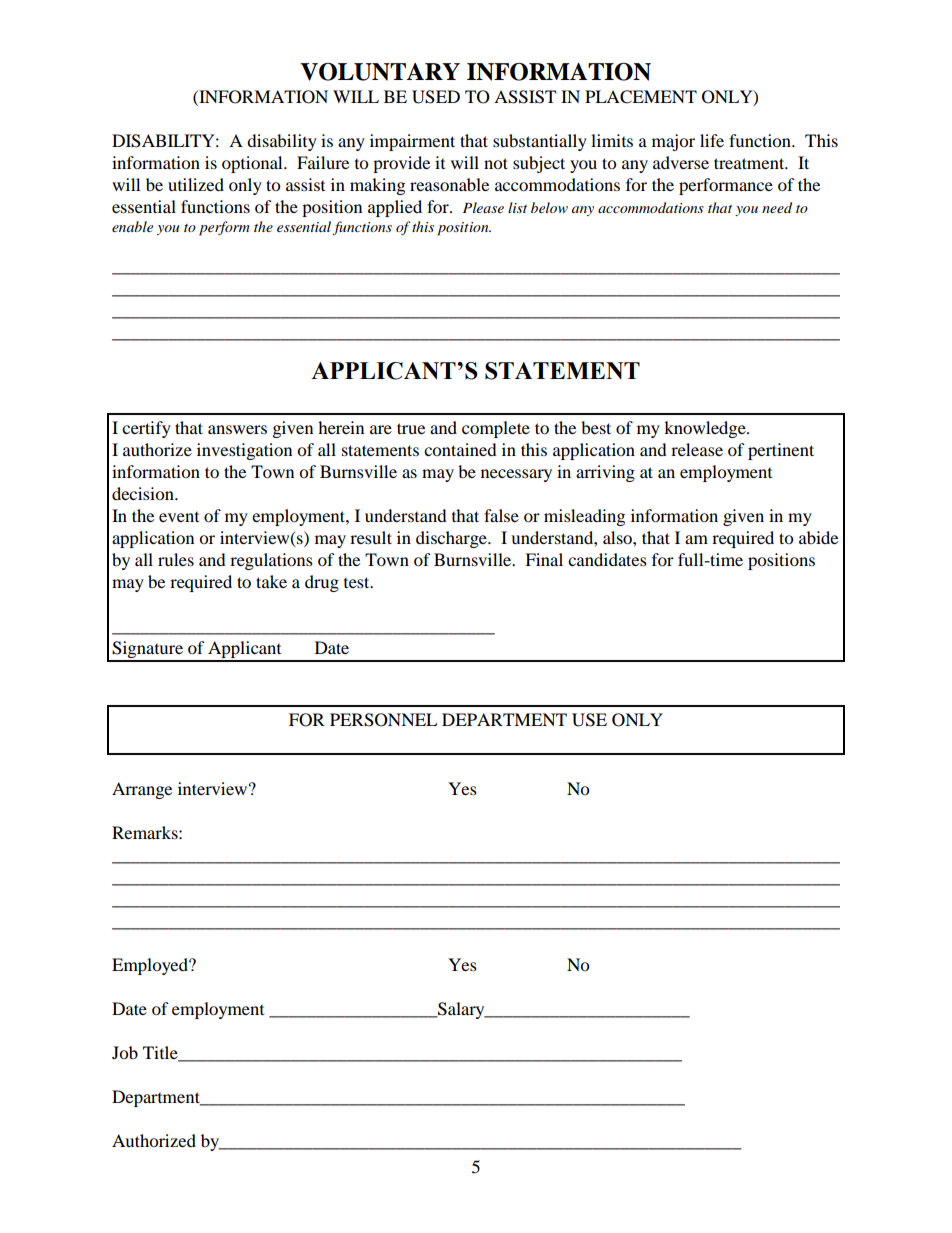 The height and width of the screenshot is (1233, 952). Describe the element at coordinates (706, 429) in the screenshot. I see `knowledge` at that location.
